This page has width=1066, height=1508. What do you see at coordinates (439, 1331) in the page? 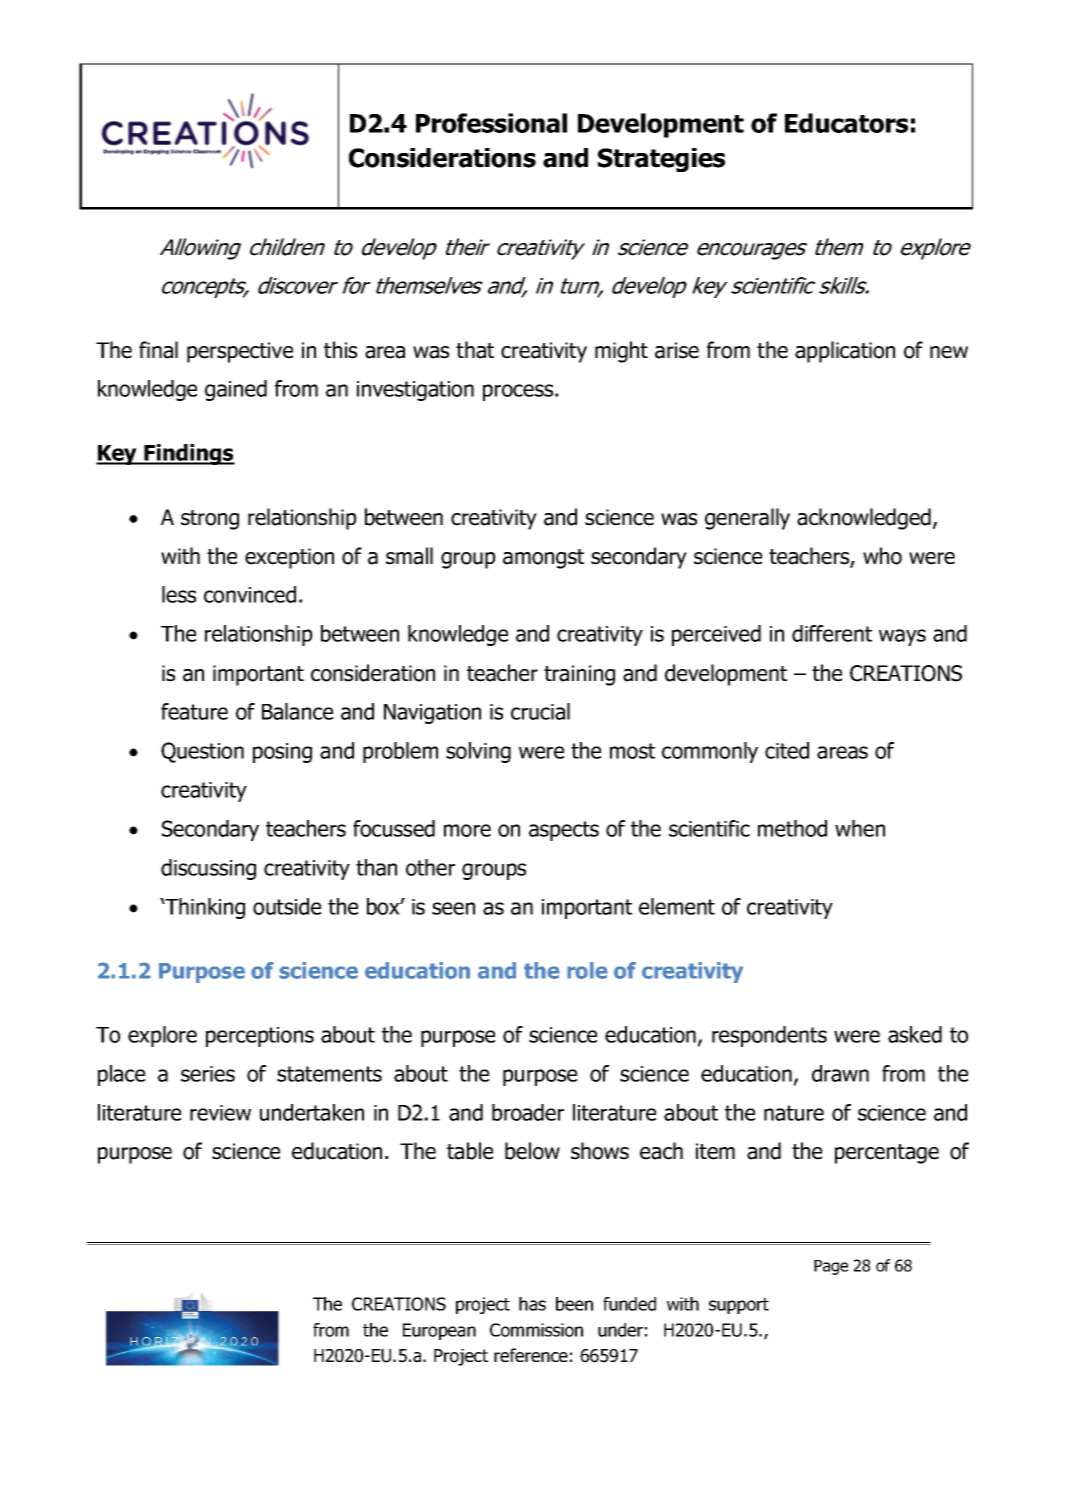
I see `European` at bounding box center [439, 1331].
